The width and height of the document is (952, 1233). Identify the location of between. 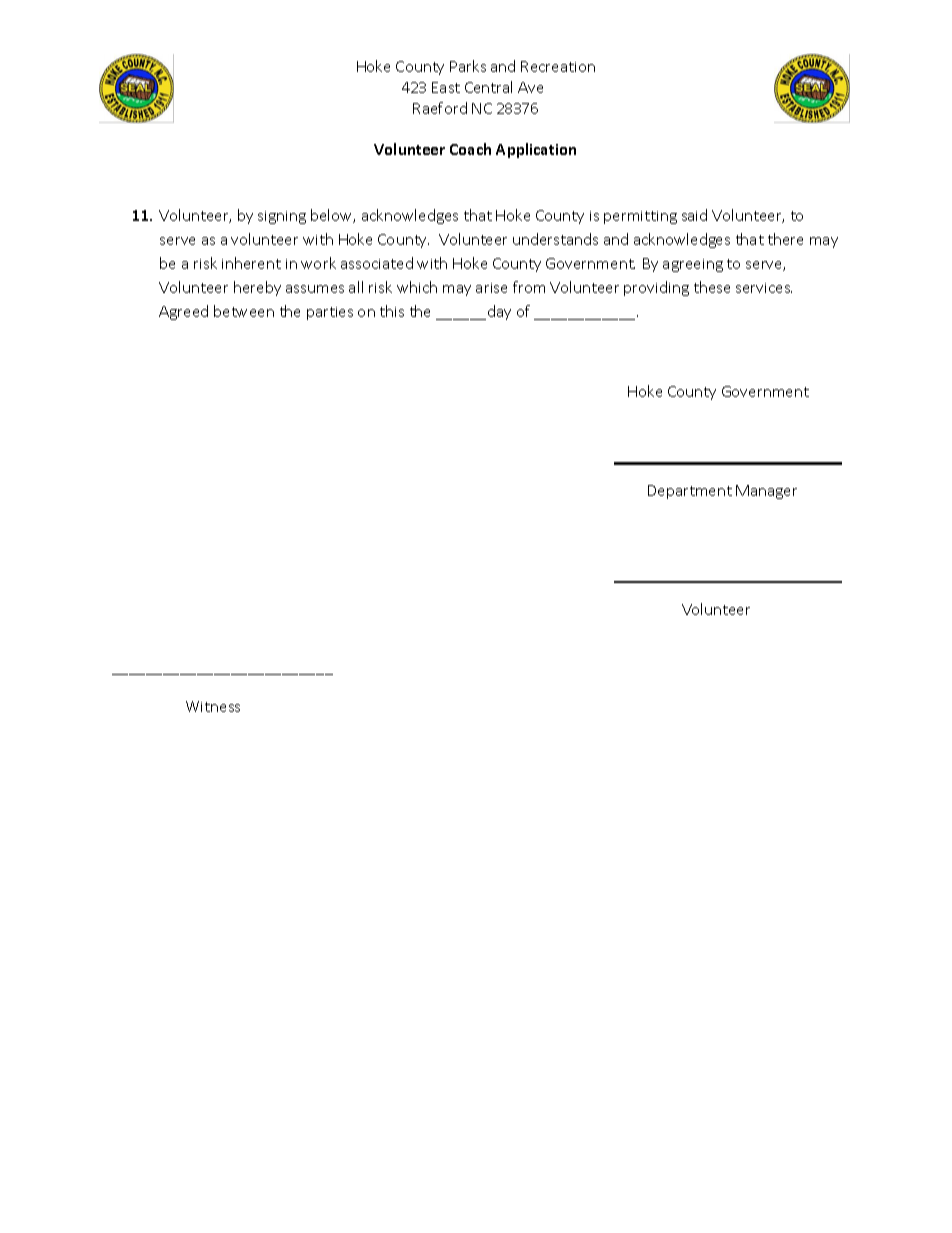
(244, 311).
